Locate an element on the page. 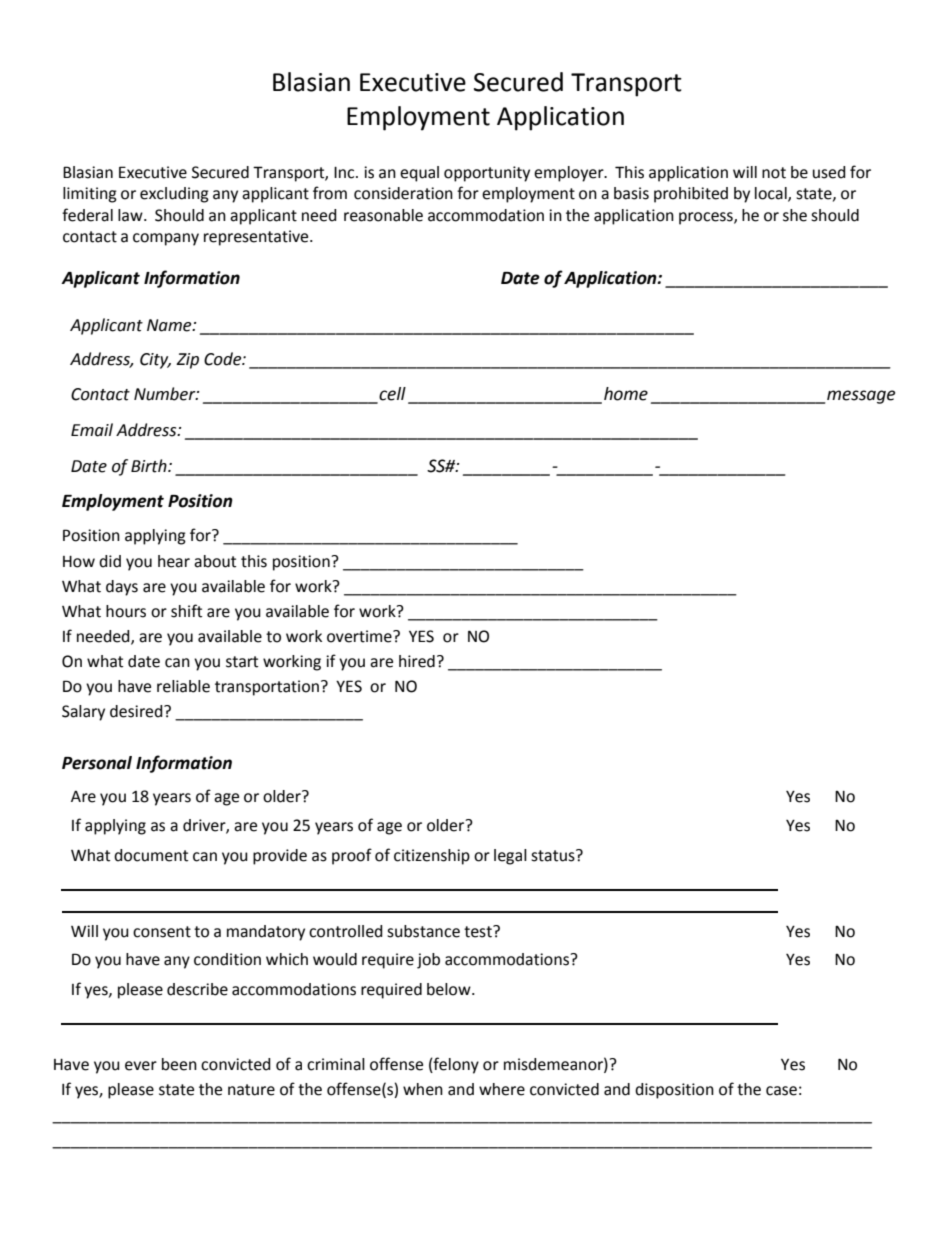  status is located at coordinates (554, 855).
